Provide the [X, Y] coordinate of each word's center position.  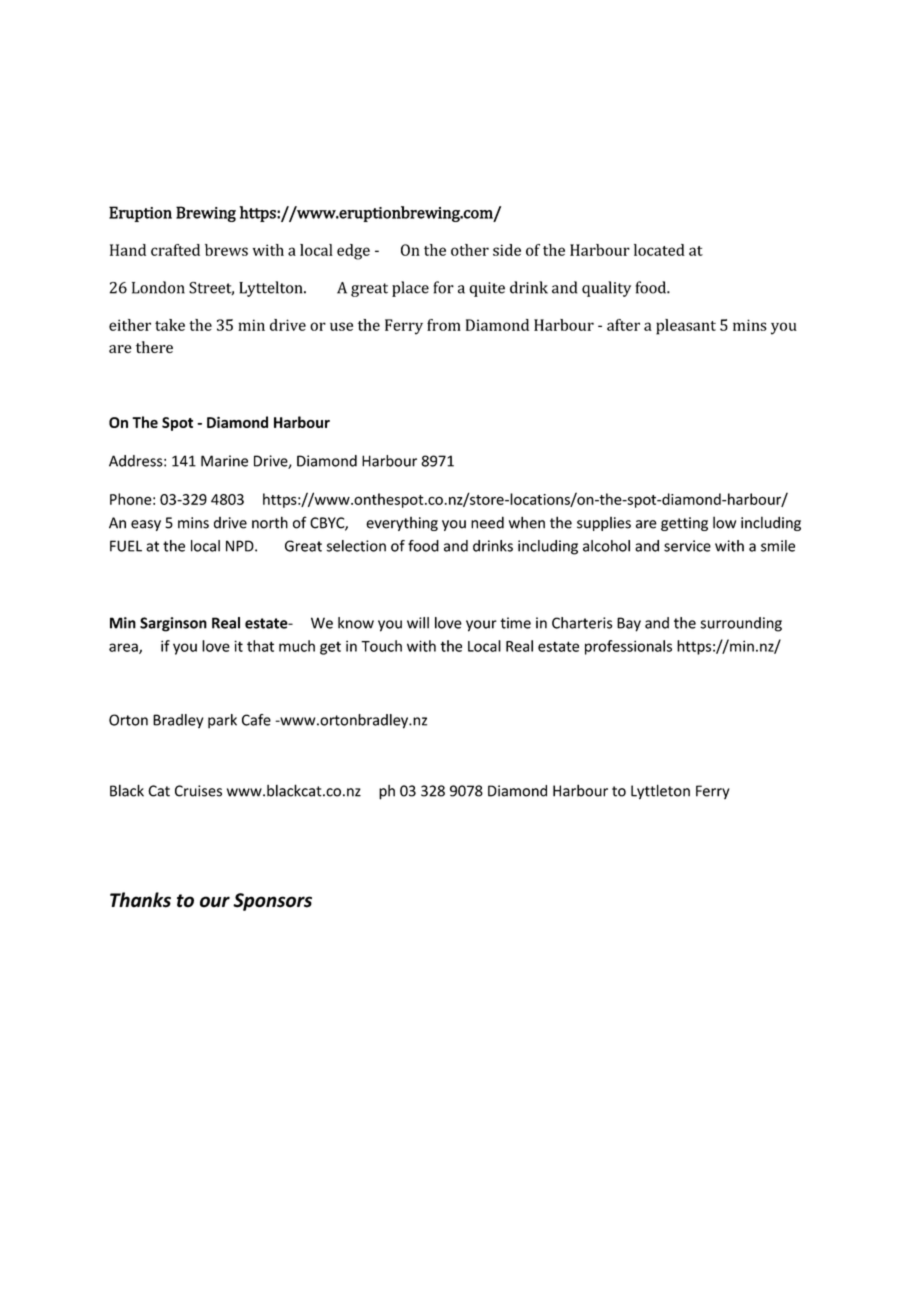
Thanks [140, 900]
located [659, 250]
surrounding [741, 624]
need [487, 522]
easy [146, 525]
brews [226, 250]
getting [684, 524]
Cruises [198, 791]
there [154, 347]
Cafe [256, 720]
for [444, 287]
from [444, 325]
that [260, 646]
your [481, 626]
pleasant [686, 327]
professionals [628, 647]
